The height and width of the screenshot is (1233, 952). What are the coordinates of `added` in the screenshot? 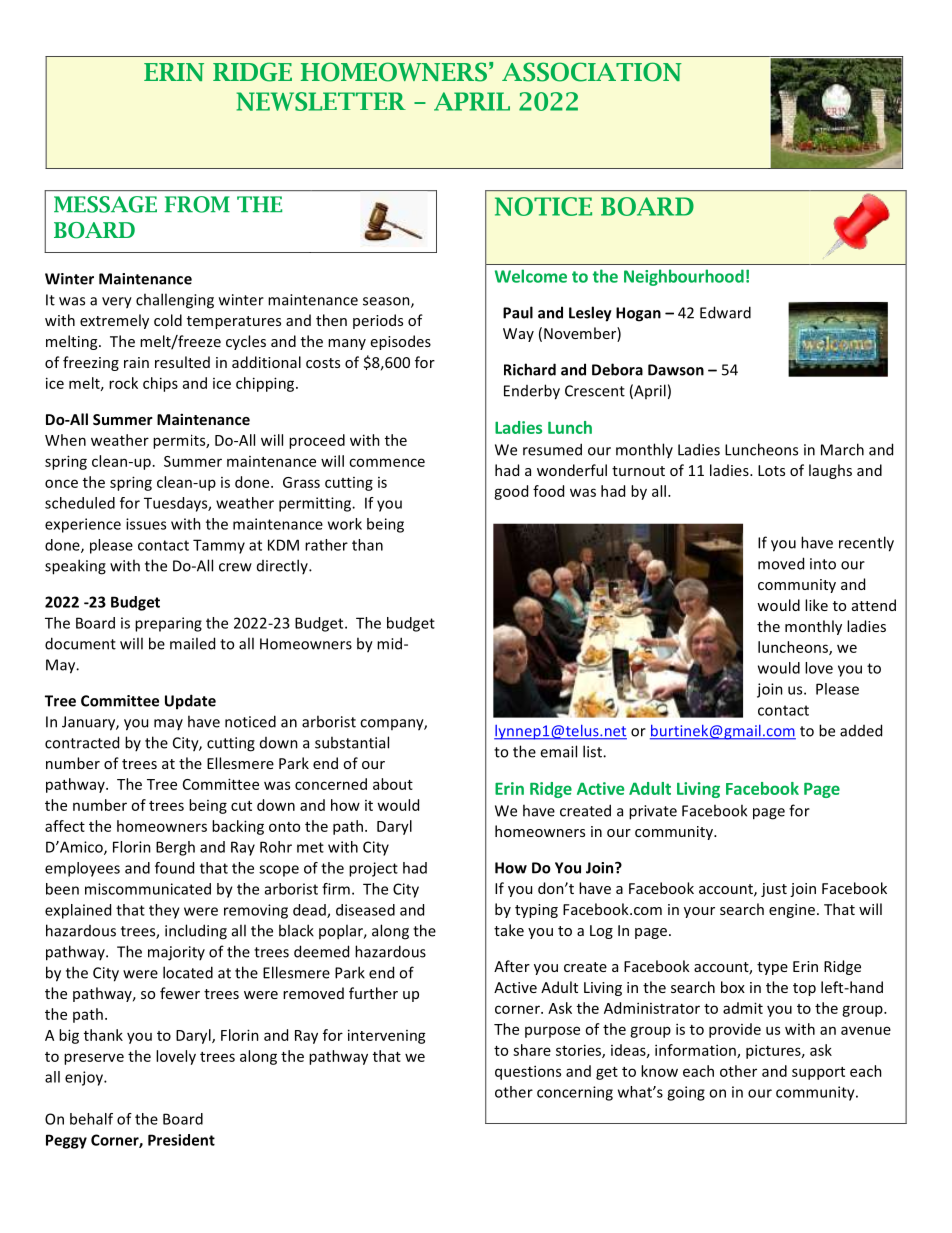 It's located at (861, 730).
